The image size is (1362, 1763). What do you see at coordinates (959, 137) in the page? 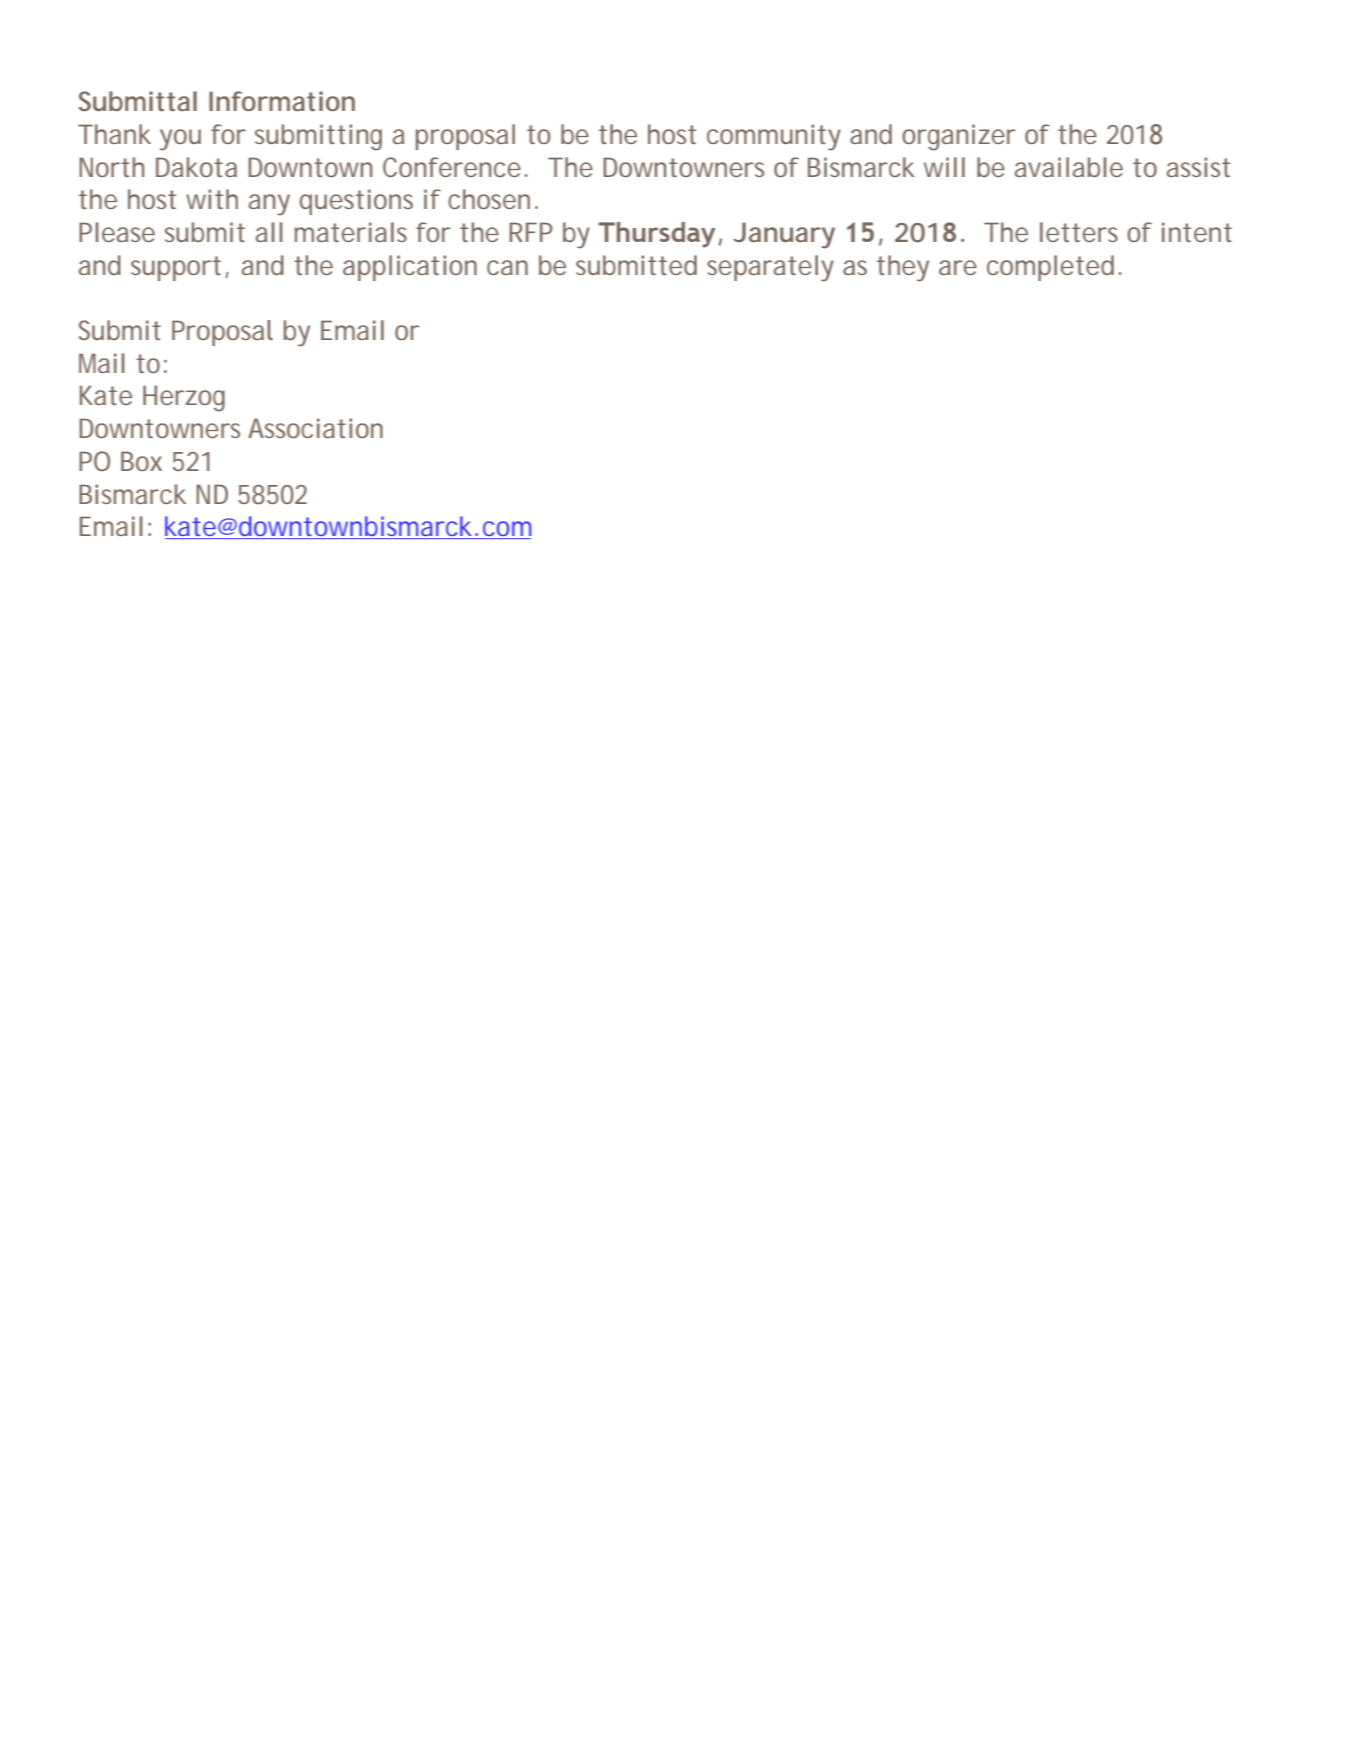
I see `organizer` at bounding box center [959, 137].
